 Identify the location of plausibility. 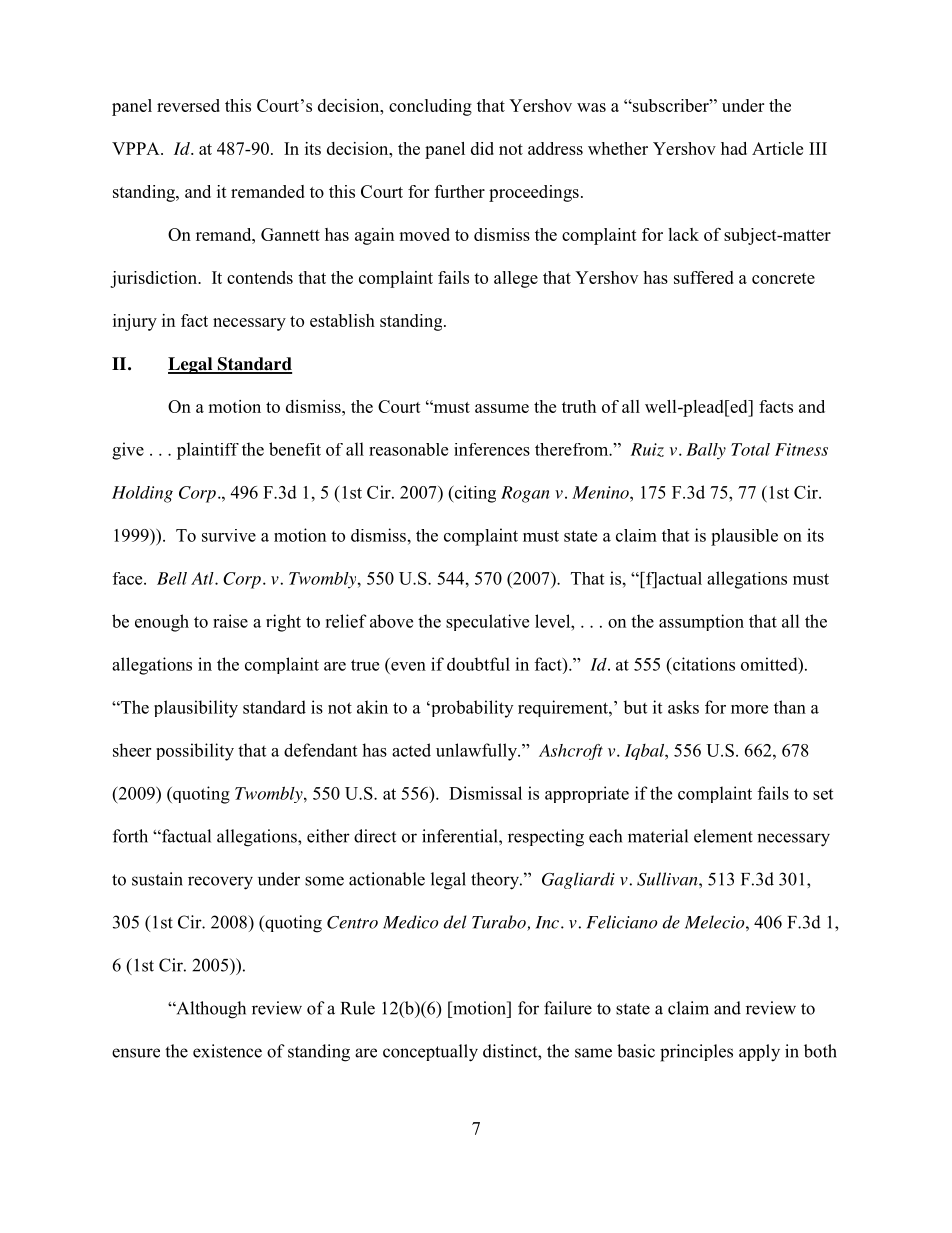
(196, 709).
